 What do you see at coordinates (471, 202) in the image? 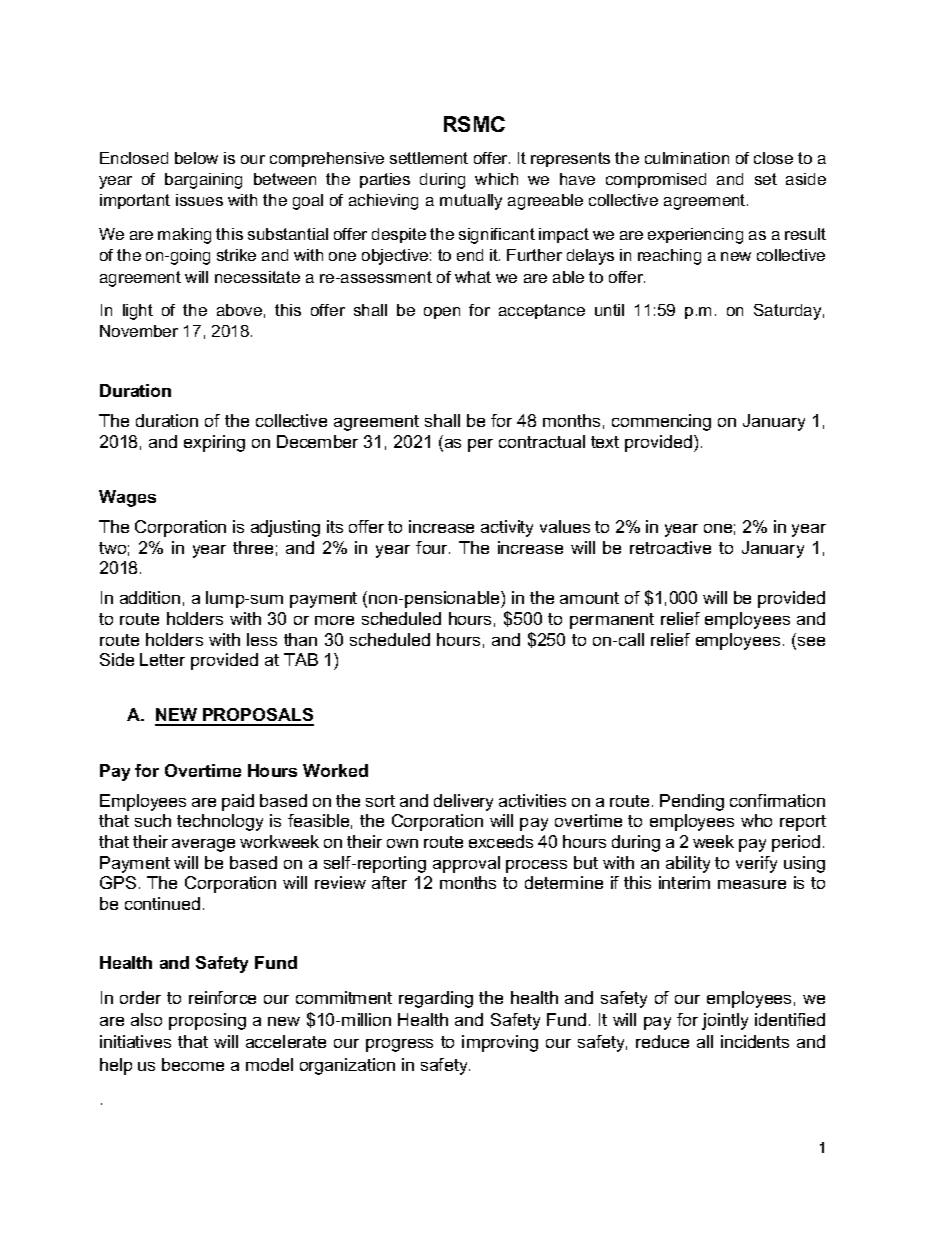
I see `mutually` at bounding box center [471, 202].
